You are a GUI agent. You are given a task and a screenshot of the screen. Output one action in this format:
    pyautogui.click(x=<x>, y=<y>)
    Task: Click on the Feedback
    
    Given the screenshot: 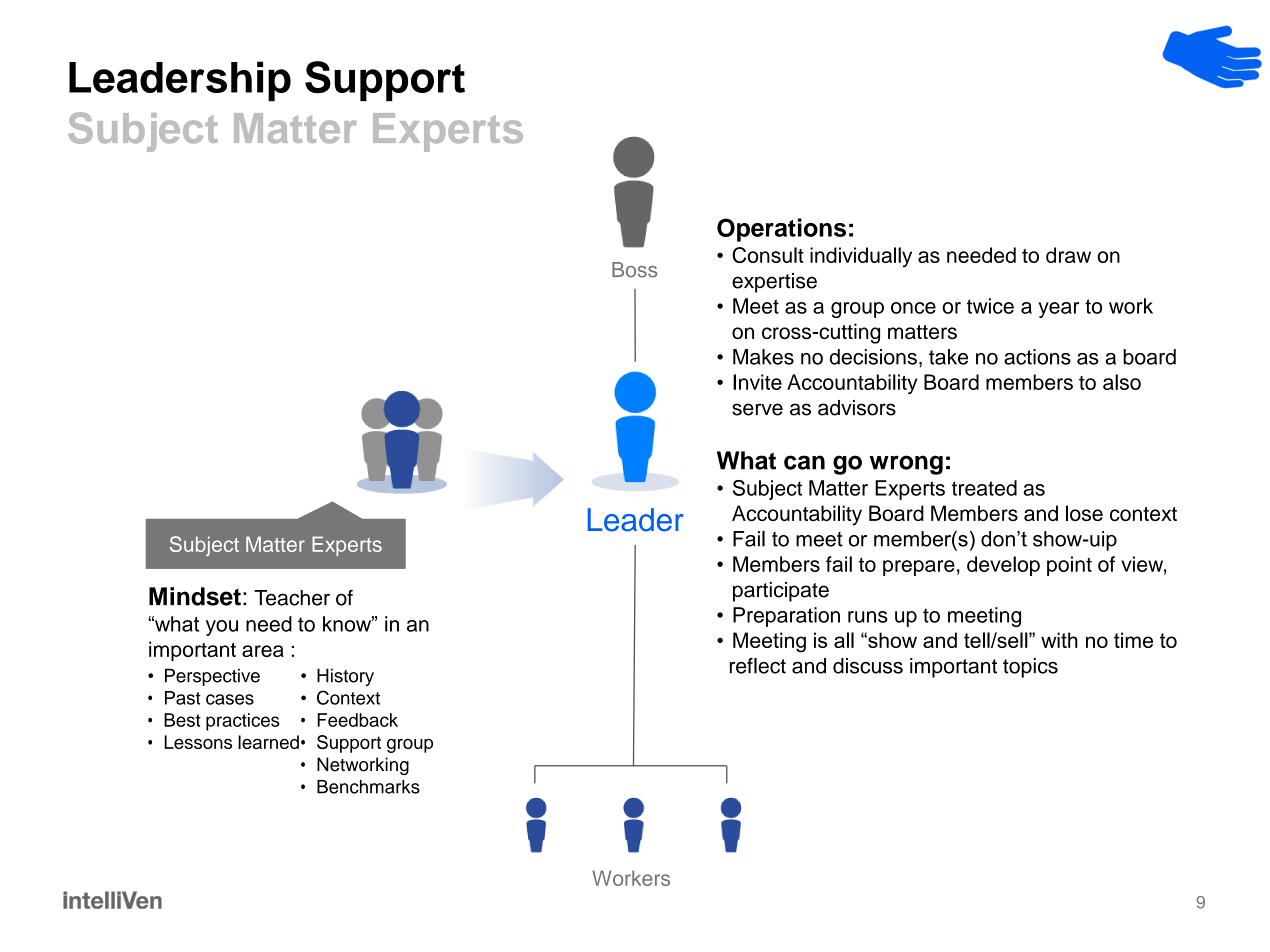 What is the action you would take?
    pyautogui.click(x=357, y=720)
